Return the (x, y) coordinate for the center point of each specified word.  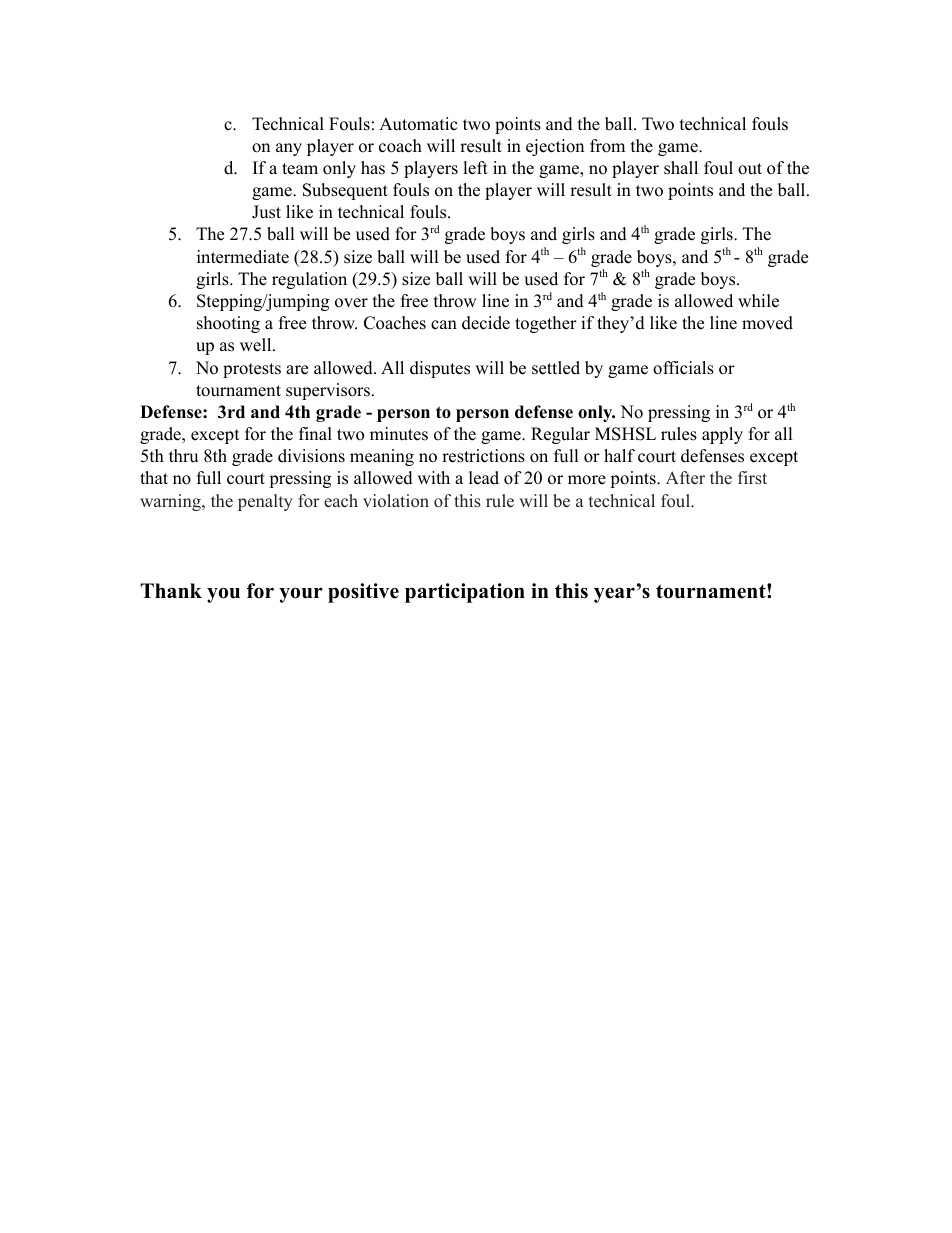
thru (183, 456)
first (752, 478)
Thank (171, 590)
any (289, 149)
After (685, 478)
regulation (309, 280)
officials (683, 368)
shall (681, 168)
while (758, 301)
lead (484, 478)
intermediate (243, 257)
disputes (440, 369)
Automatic (418, 124)
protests (252, 370)
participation (465, 593)
